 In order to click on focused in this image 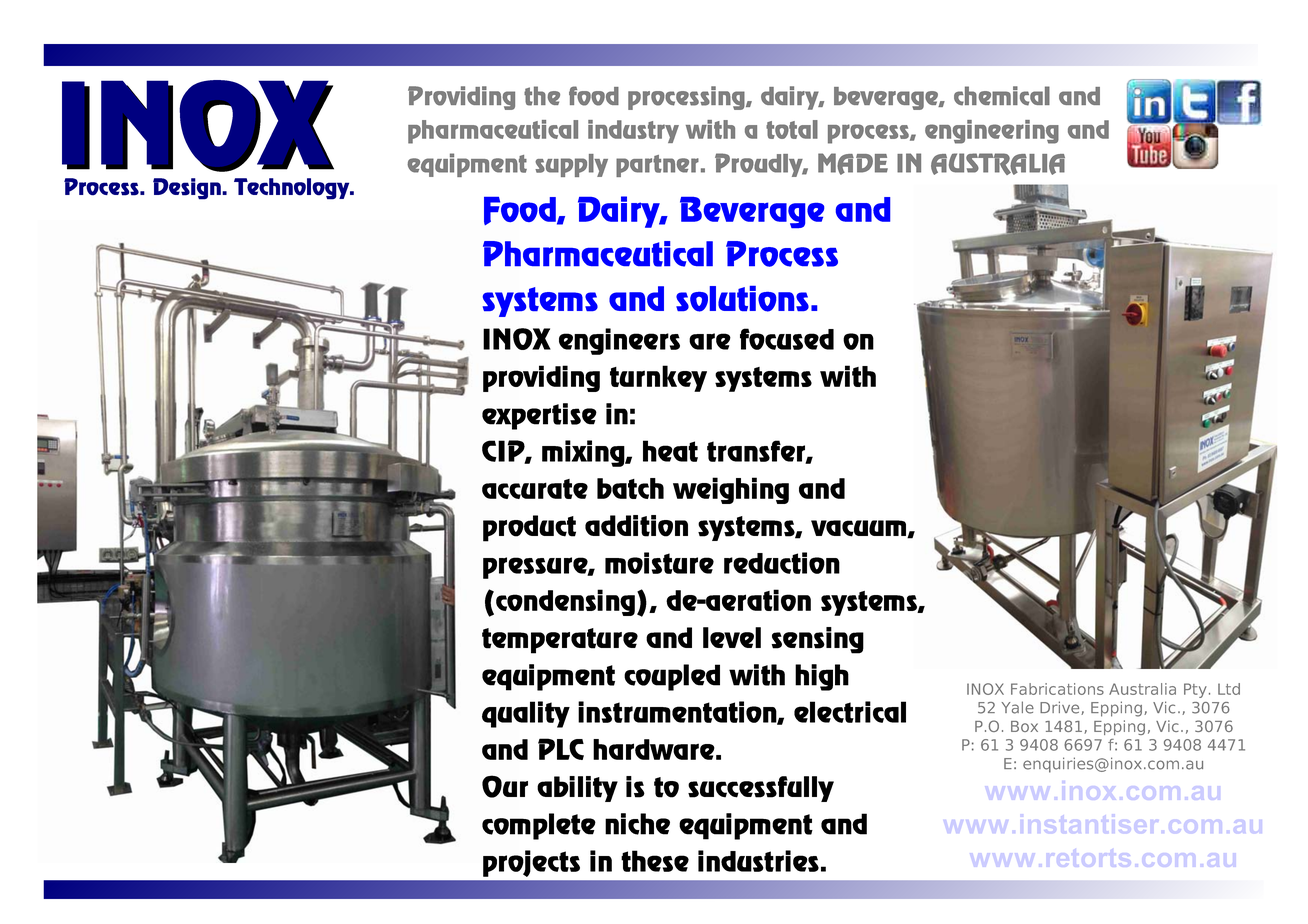, I will do `click(787, 339)`.
